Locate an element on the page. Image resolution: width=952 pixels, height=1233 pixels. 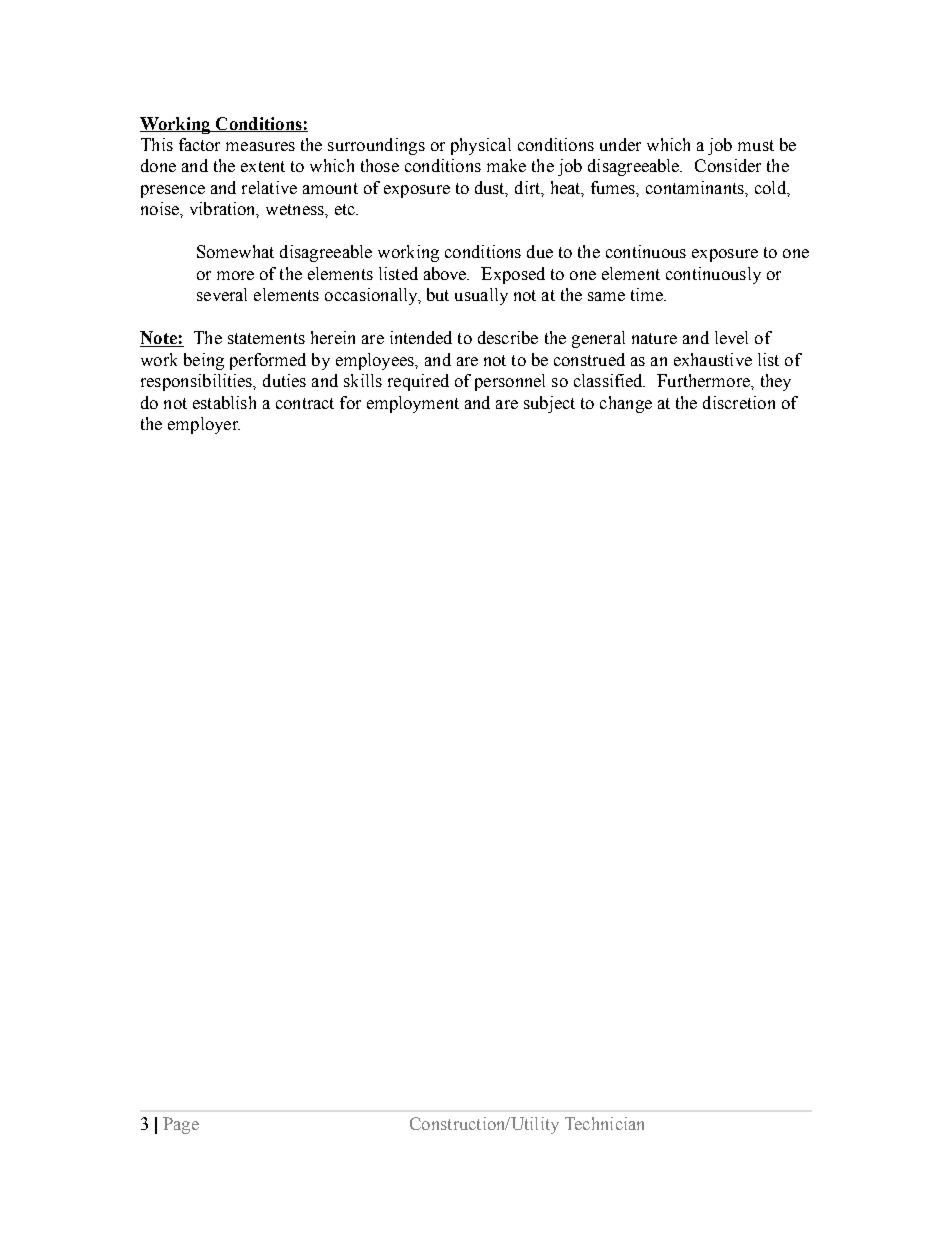
Page is located at coordinates (181, 1125).
